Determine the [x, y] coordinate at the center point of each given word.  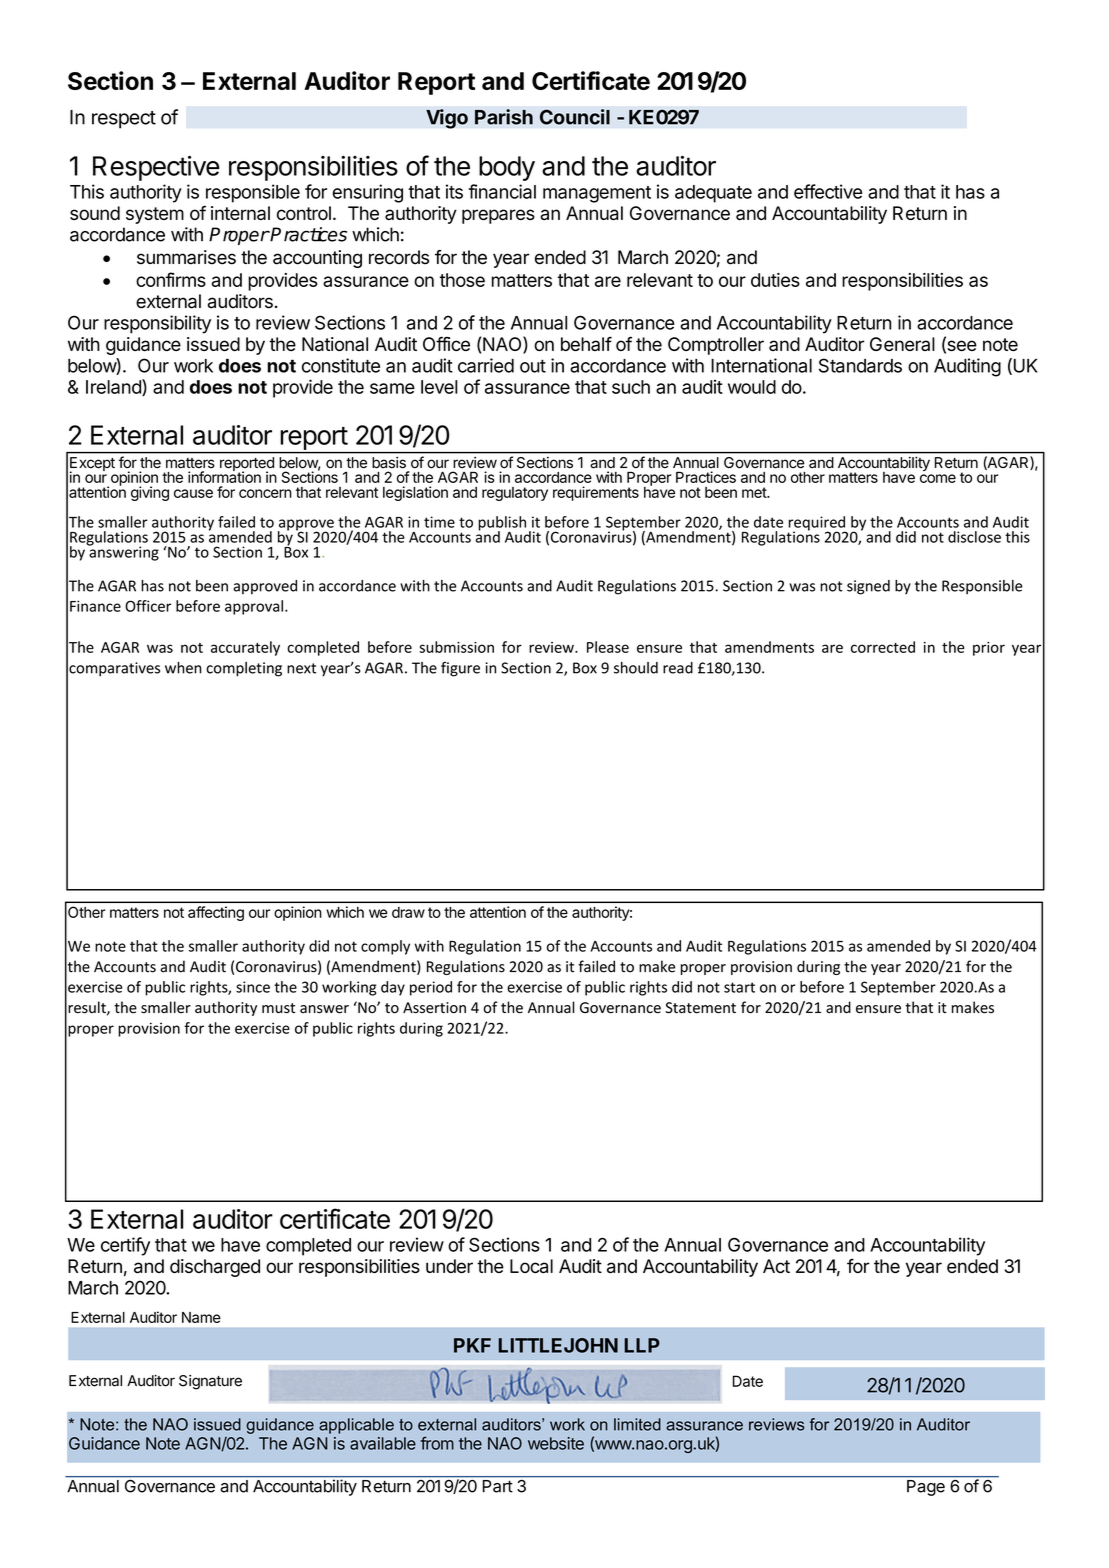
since [253, 987]
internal [240, 213]
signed [868, 587]
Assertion [434, 1008]
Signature [210, 1382]
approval [254, 607]
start [739, 987]
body [507, 168]
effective [828, 191]
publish [502, 524]
